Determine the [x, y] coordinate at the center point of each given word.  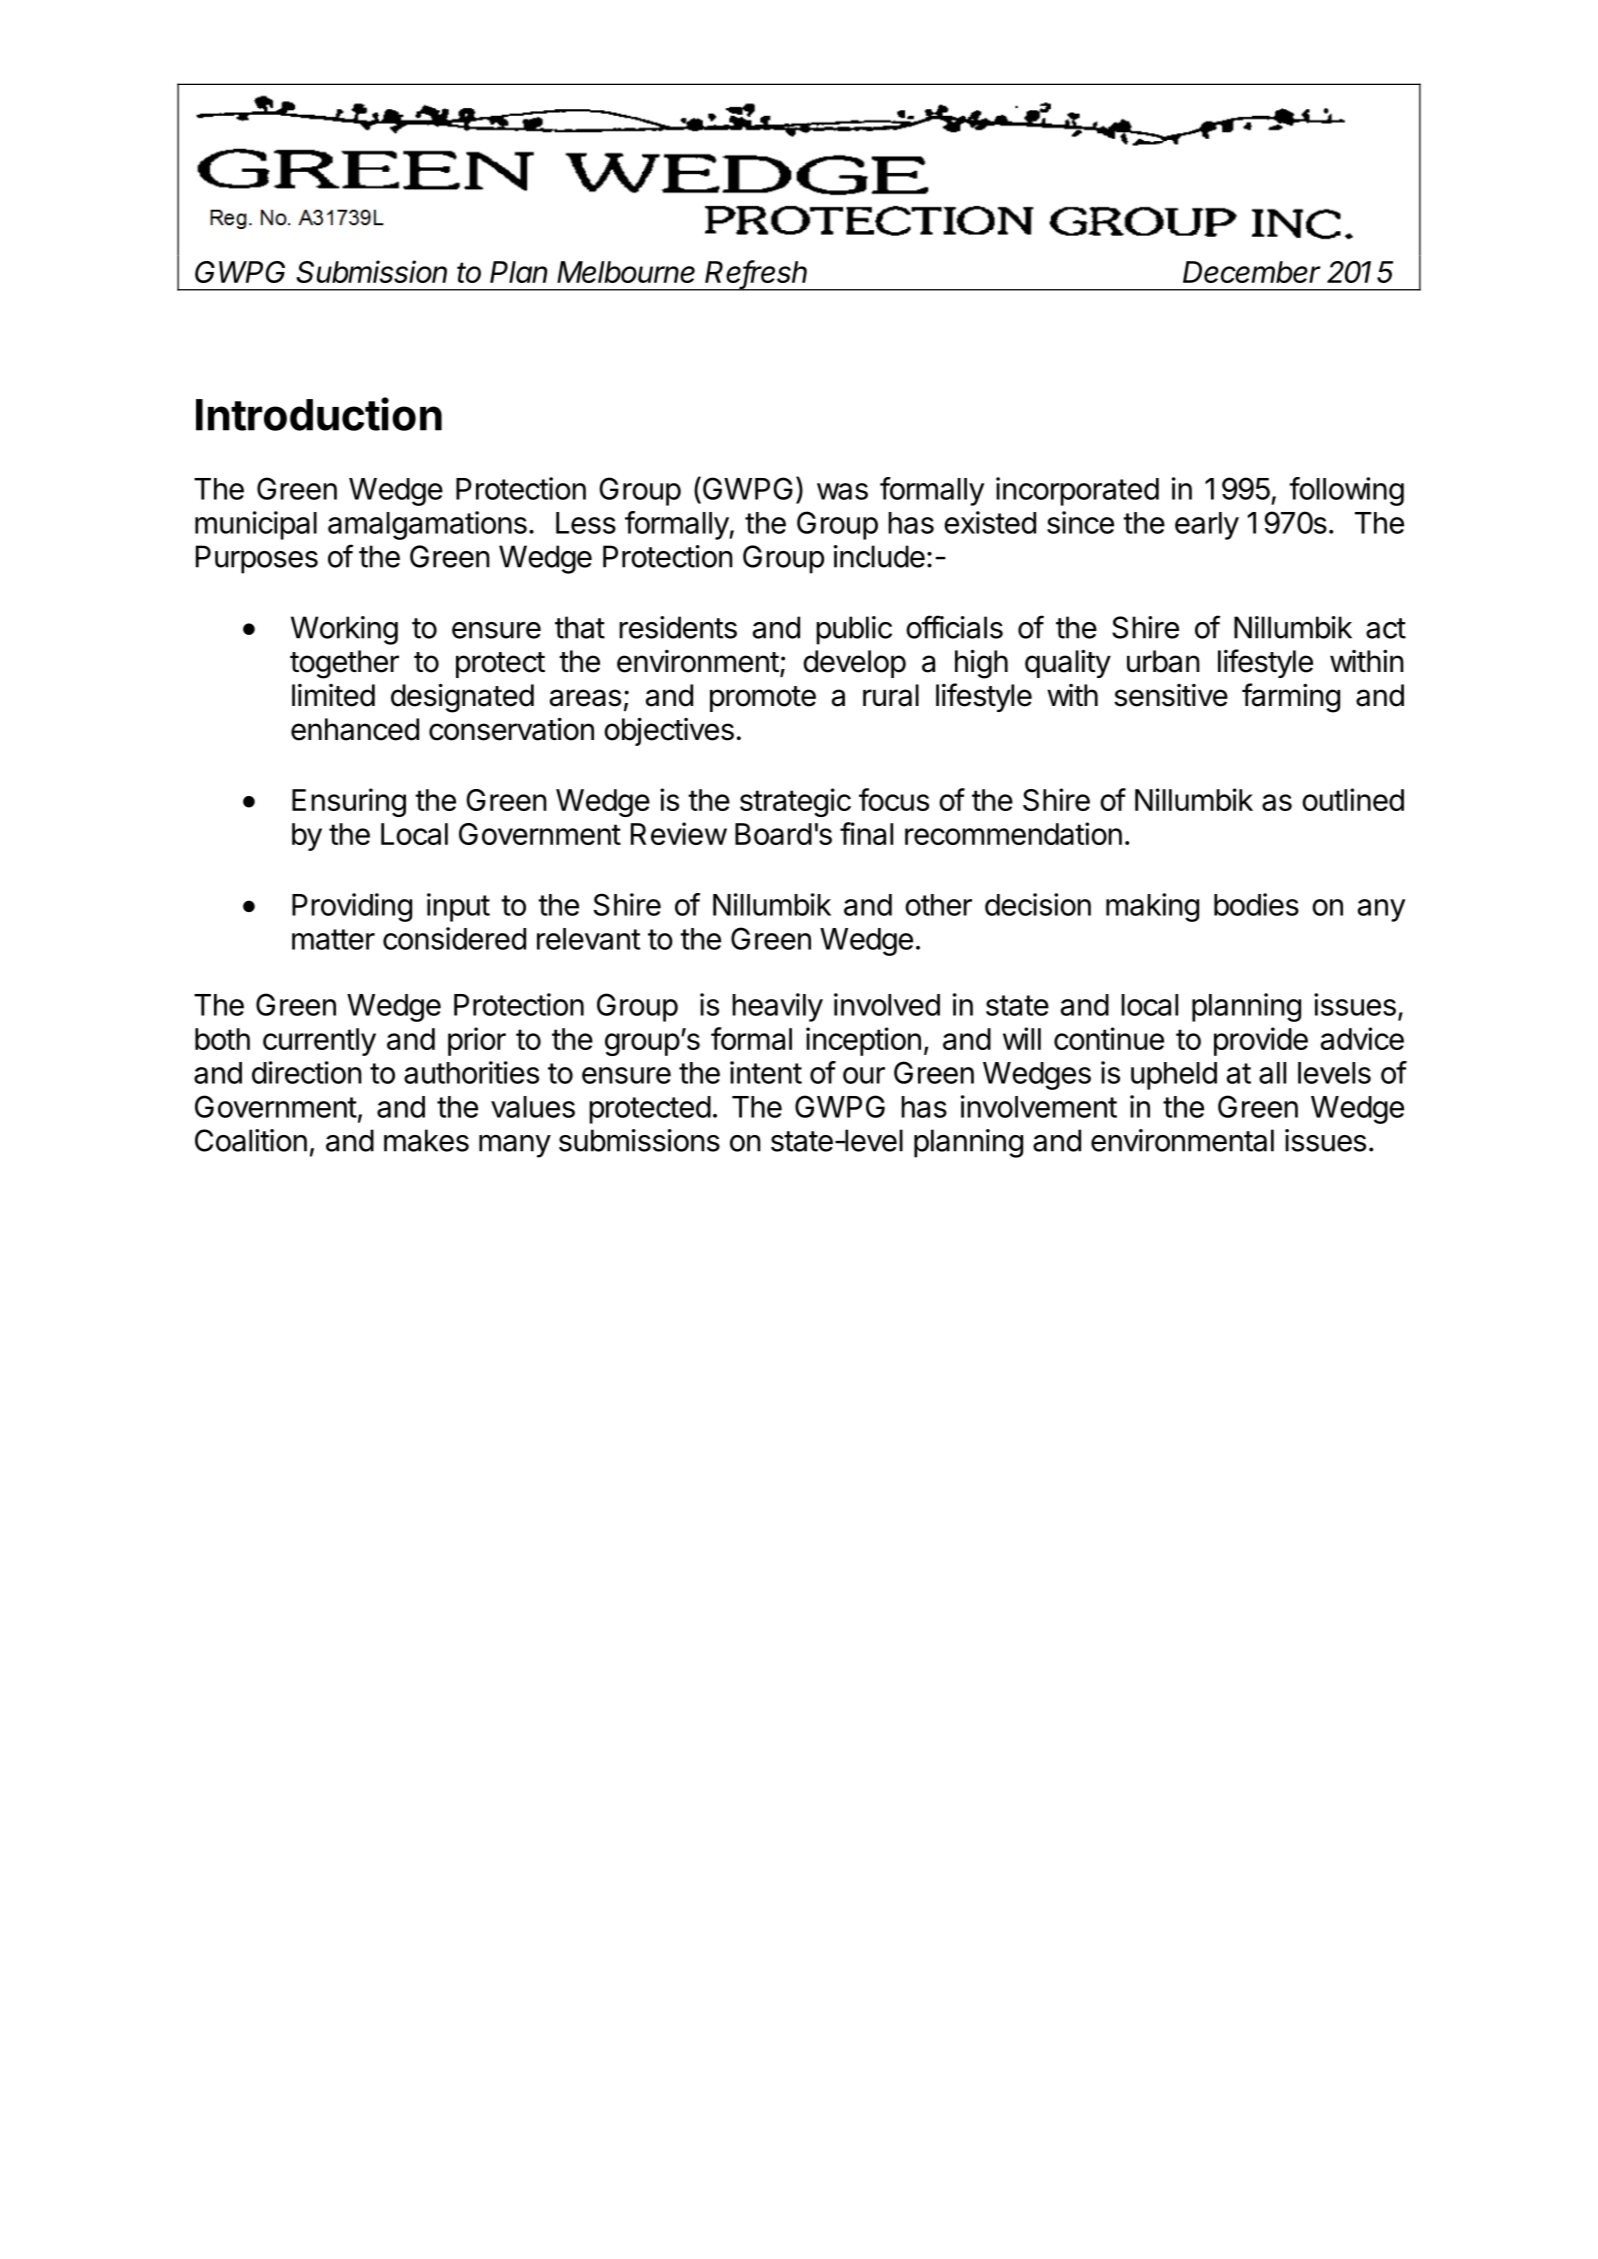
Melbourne [626, 272]
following [1346, 491]
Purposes [257, 559]
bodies [1256, 904]
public [854, 630]
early [1207, 526]
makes [426, 1140]
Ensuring [349, 802]
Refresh [756, 273]
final [866, 833]
